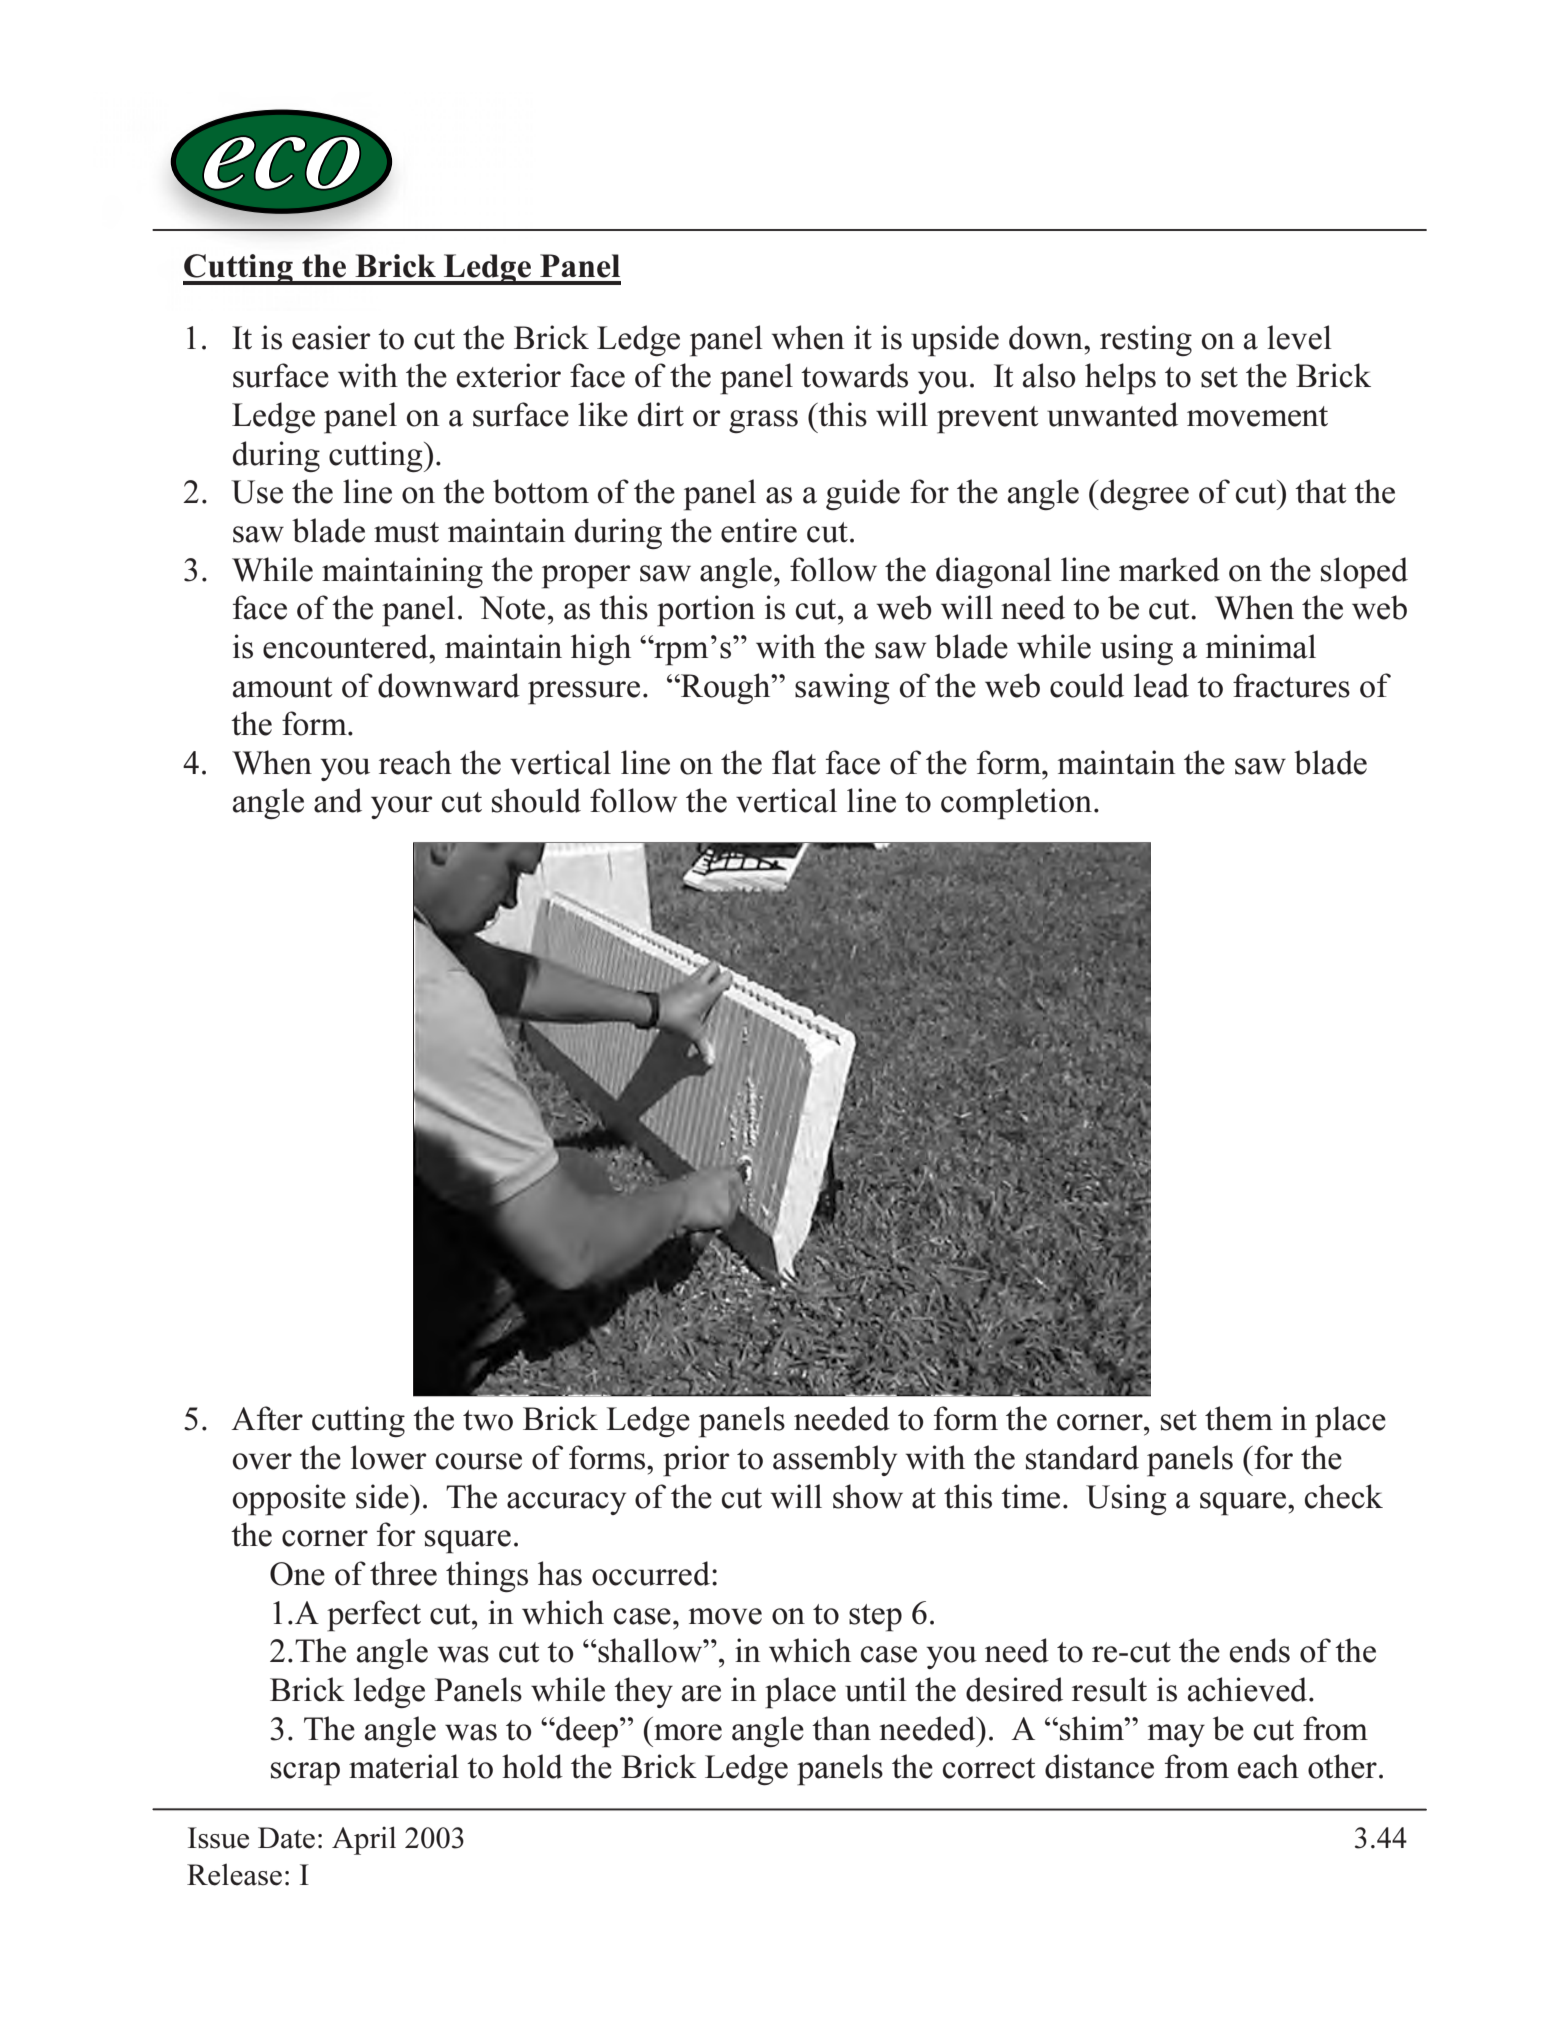 This screenshot has width=1564, height=2024. I want to click on grass, so click(763, 421).
